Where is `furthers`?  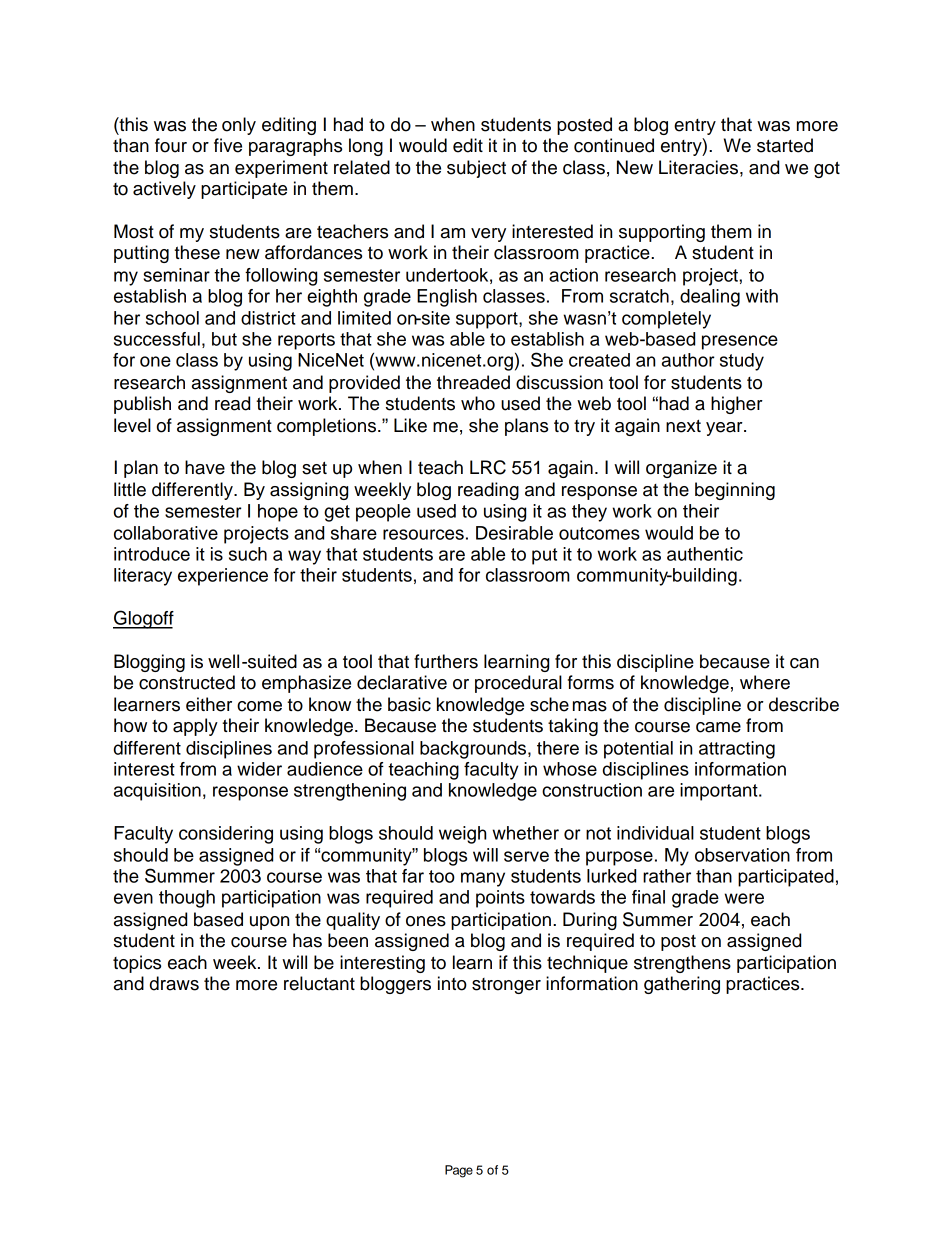 furthers is located at coordinates (446, 661).
